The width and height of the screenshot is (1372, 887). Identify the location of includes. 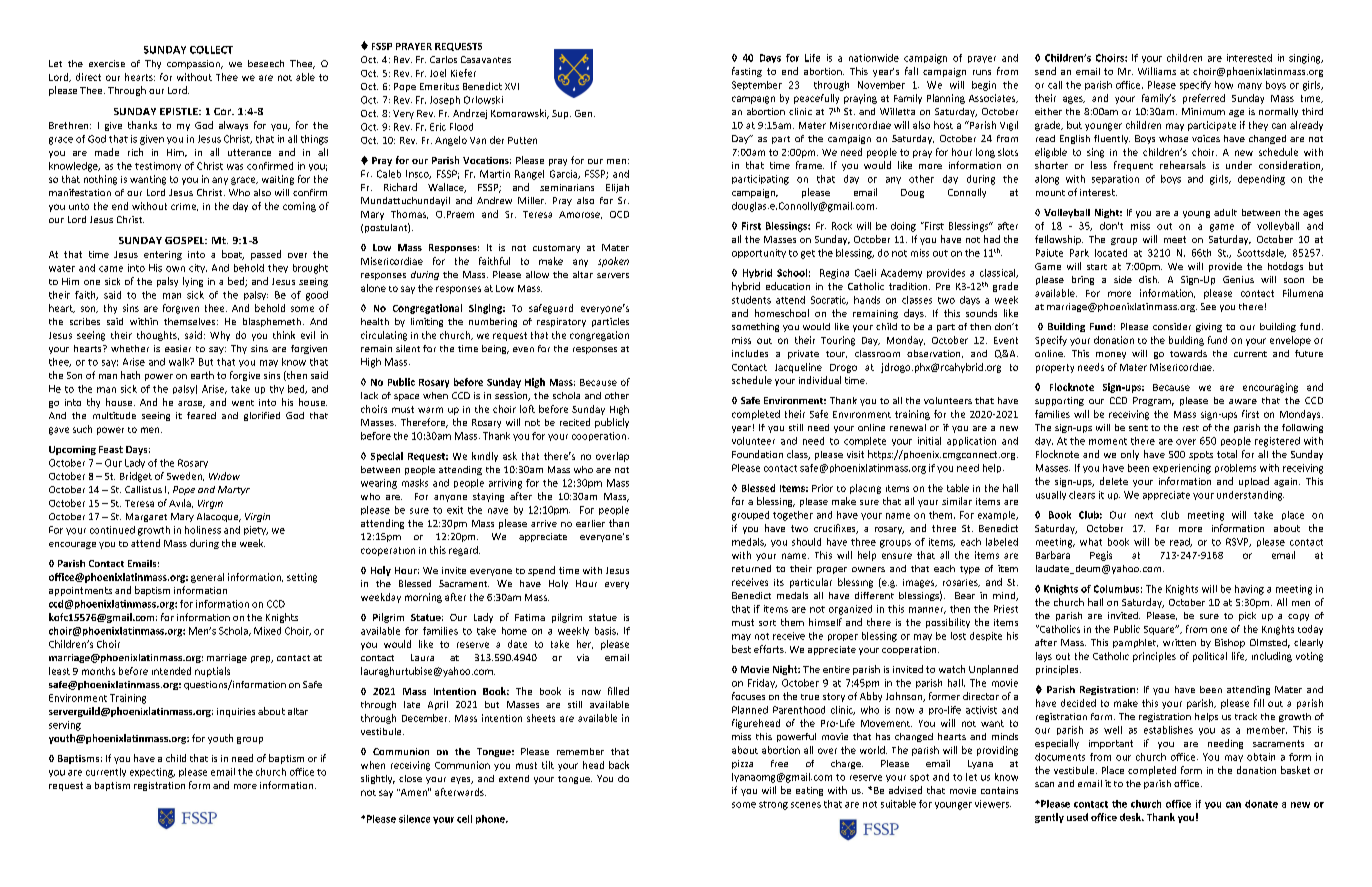
(750, 353).
